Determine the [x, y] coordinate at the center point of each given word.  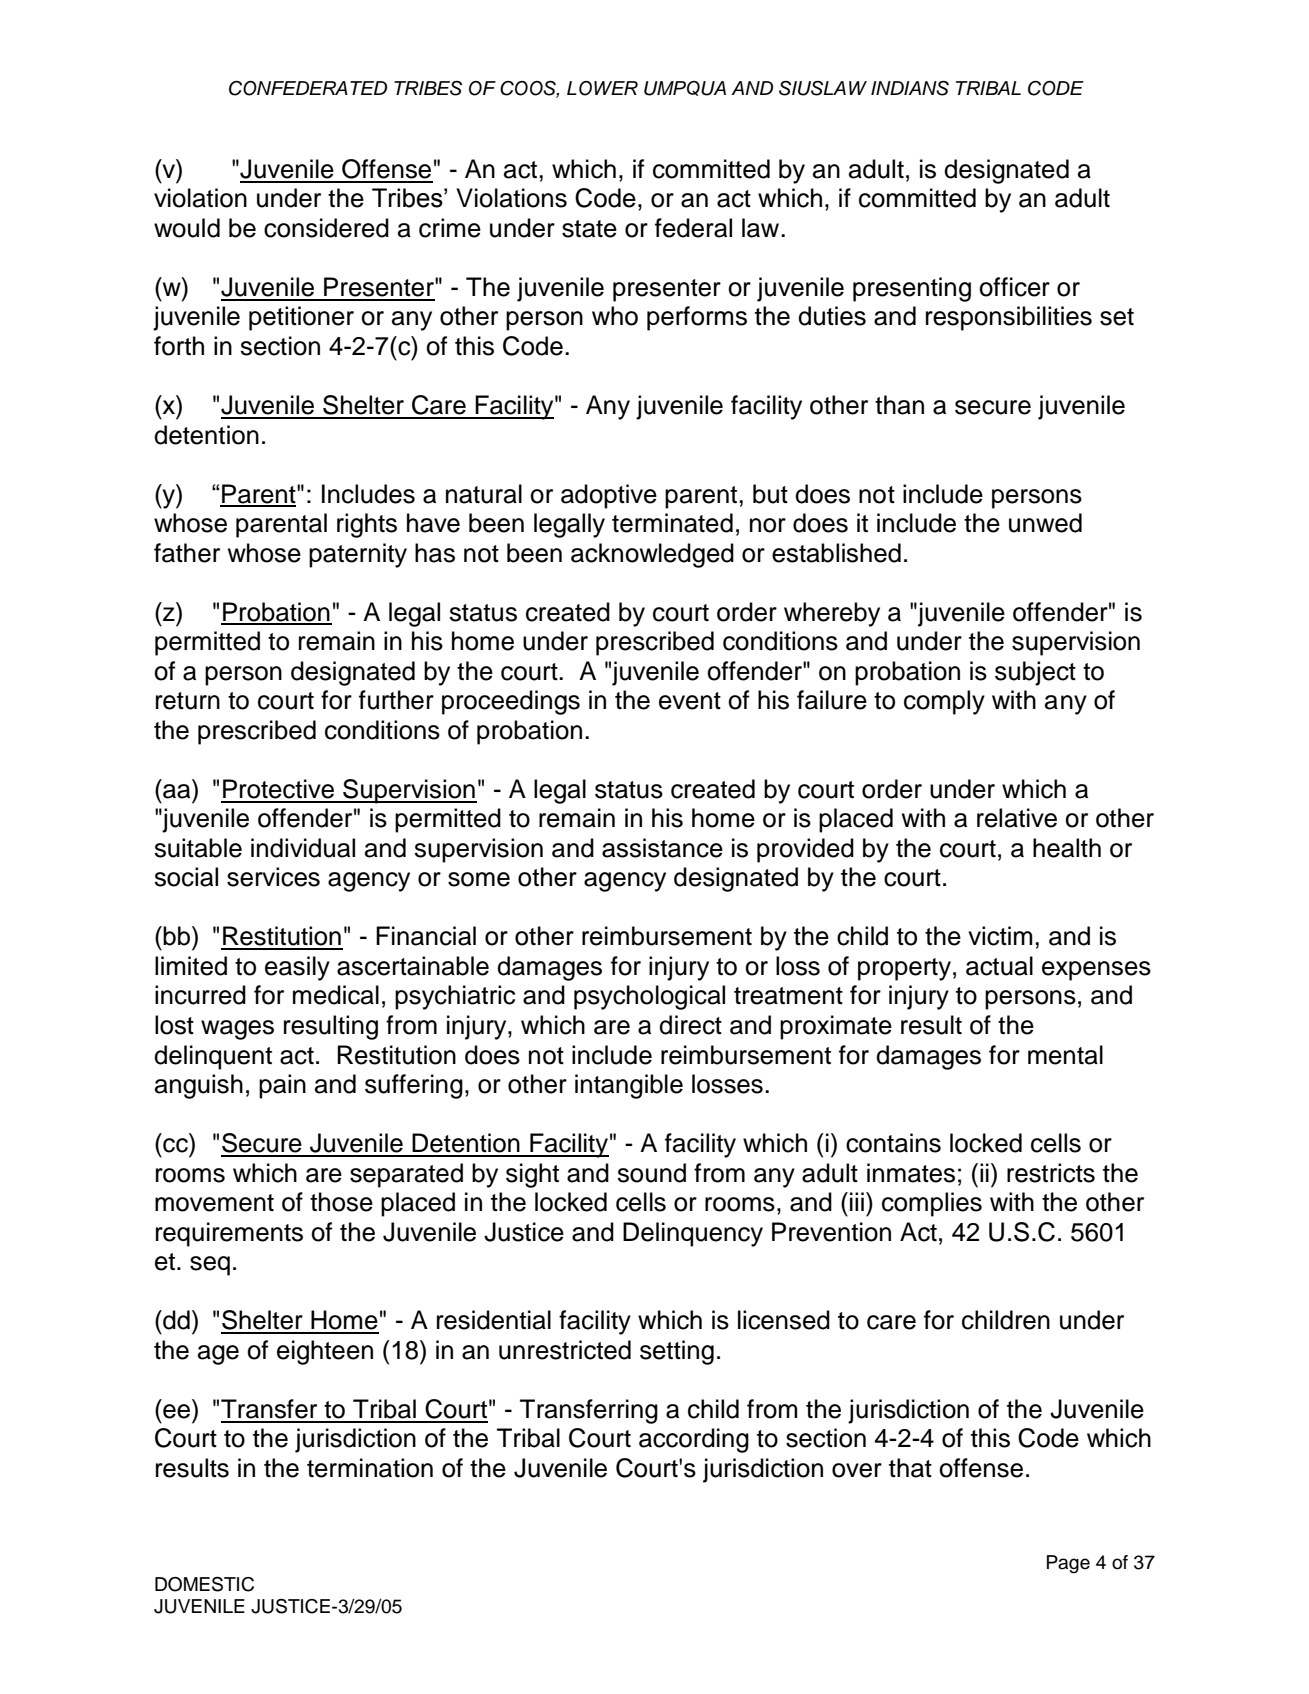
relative [1017, 818]
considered [326, 228]
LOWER [602, 88]
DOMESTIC [204, 1584]
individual [303, 848]
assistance [662, 848]
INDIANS [910, 88]
